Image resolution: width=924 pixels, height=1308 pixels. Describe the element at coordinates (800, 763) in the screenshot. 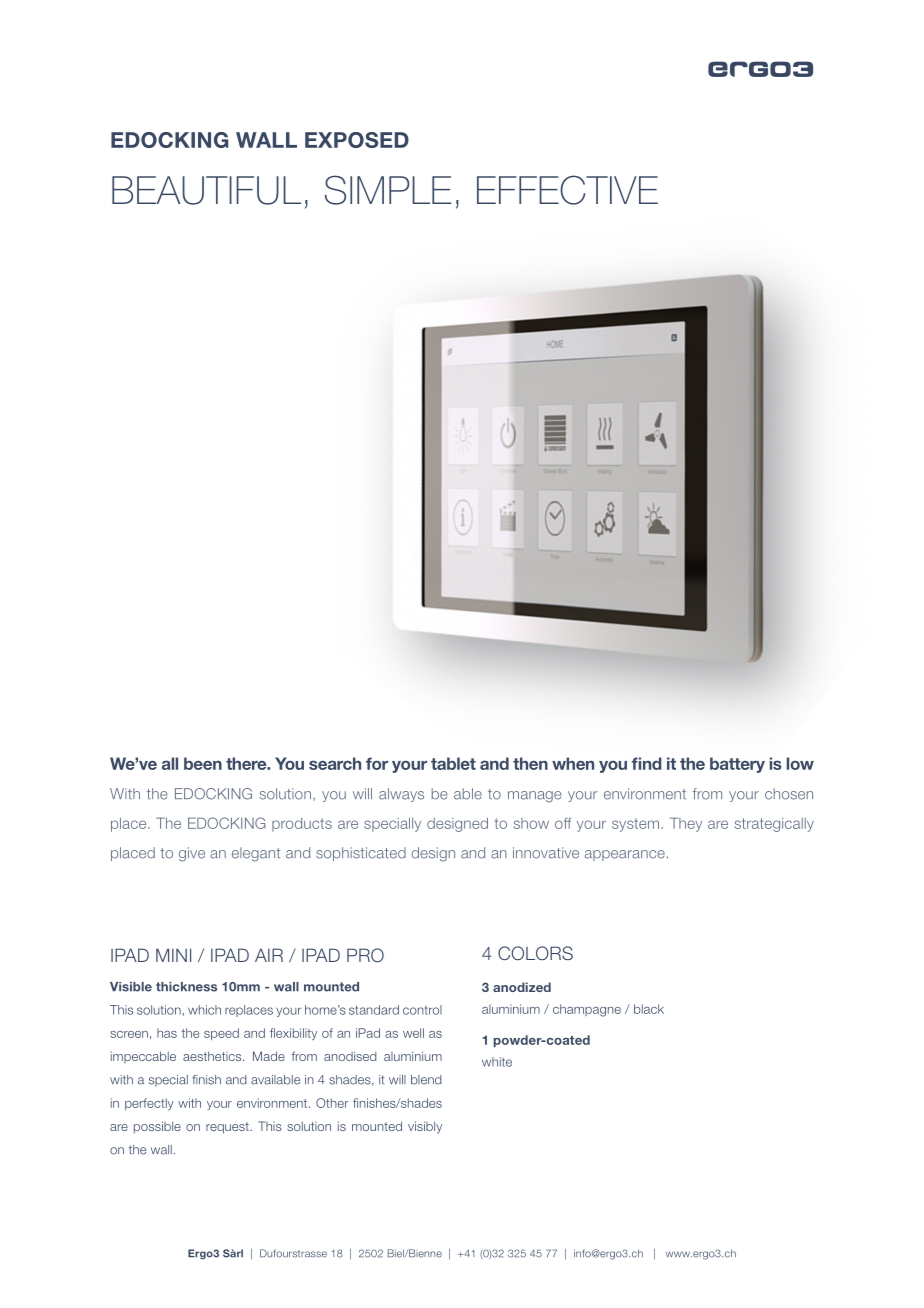

I see `low` at that location.
